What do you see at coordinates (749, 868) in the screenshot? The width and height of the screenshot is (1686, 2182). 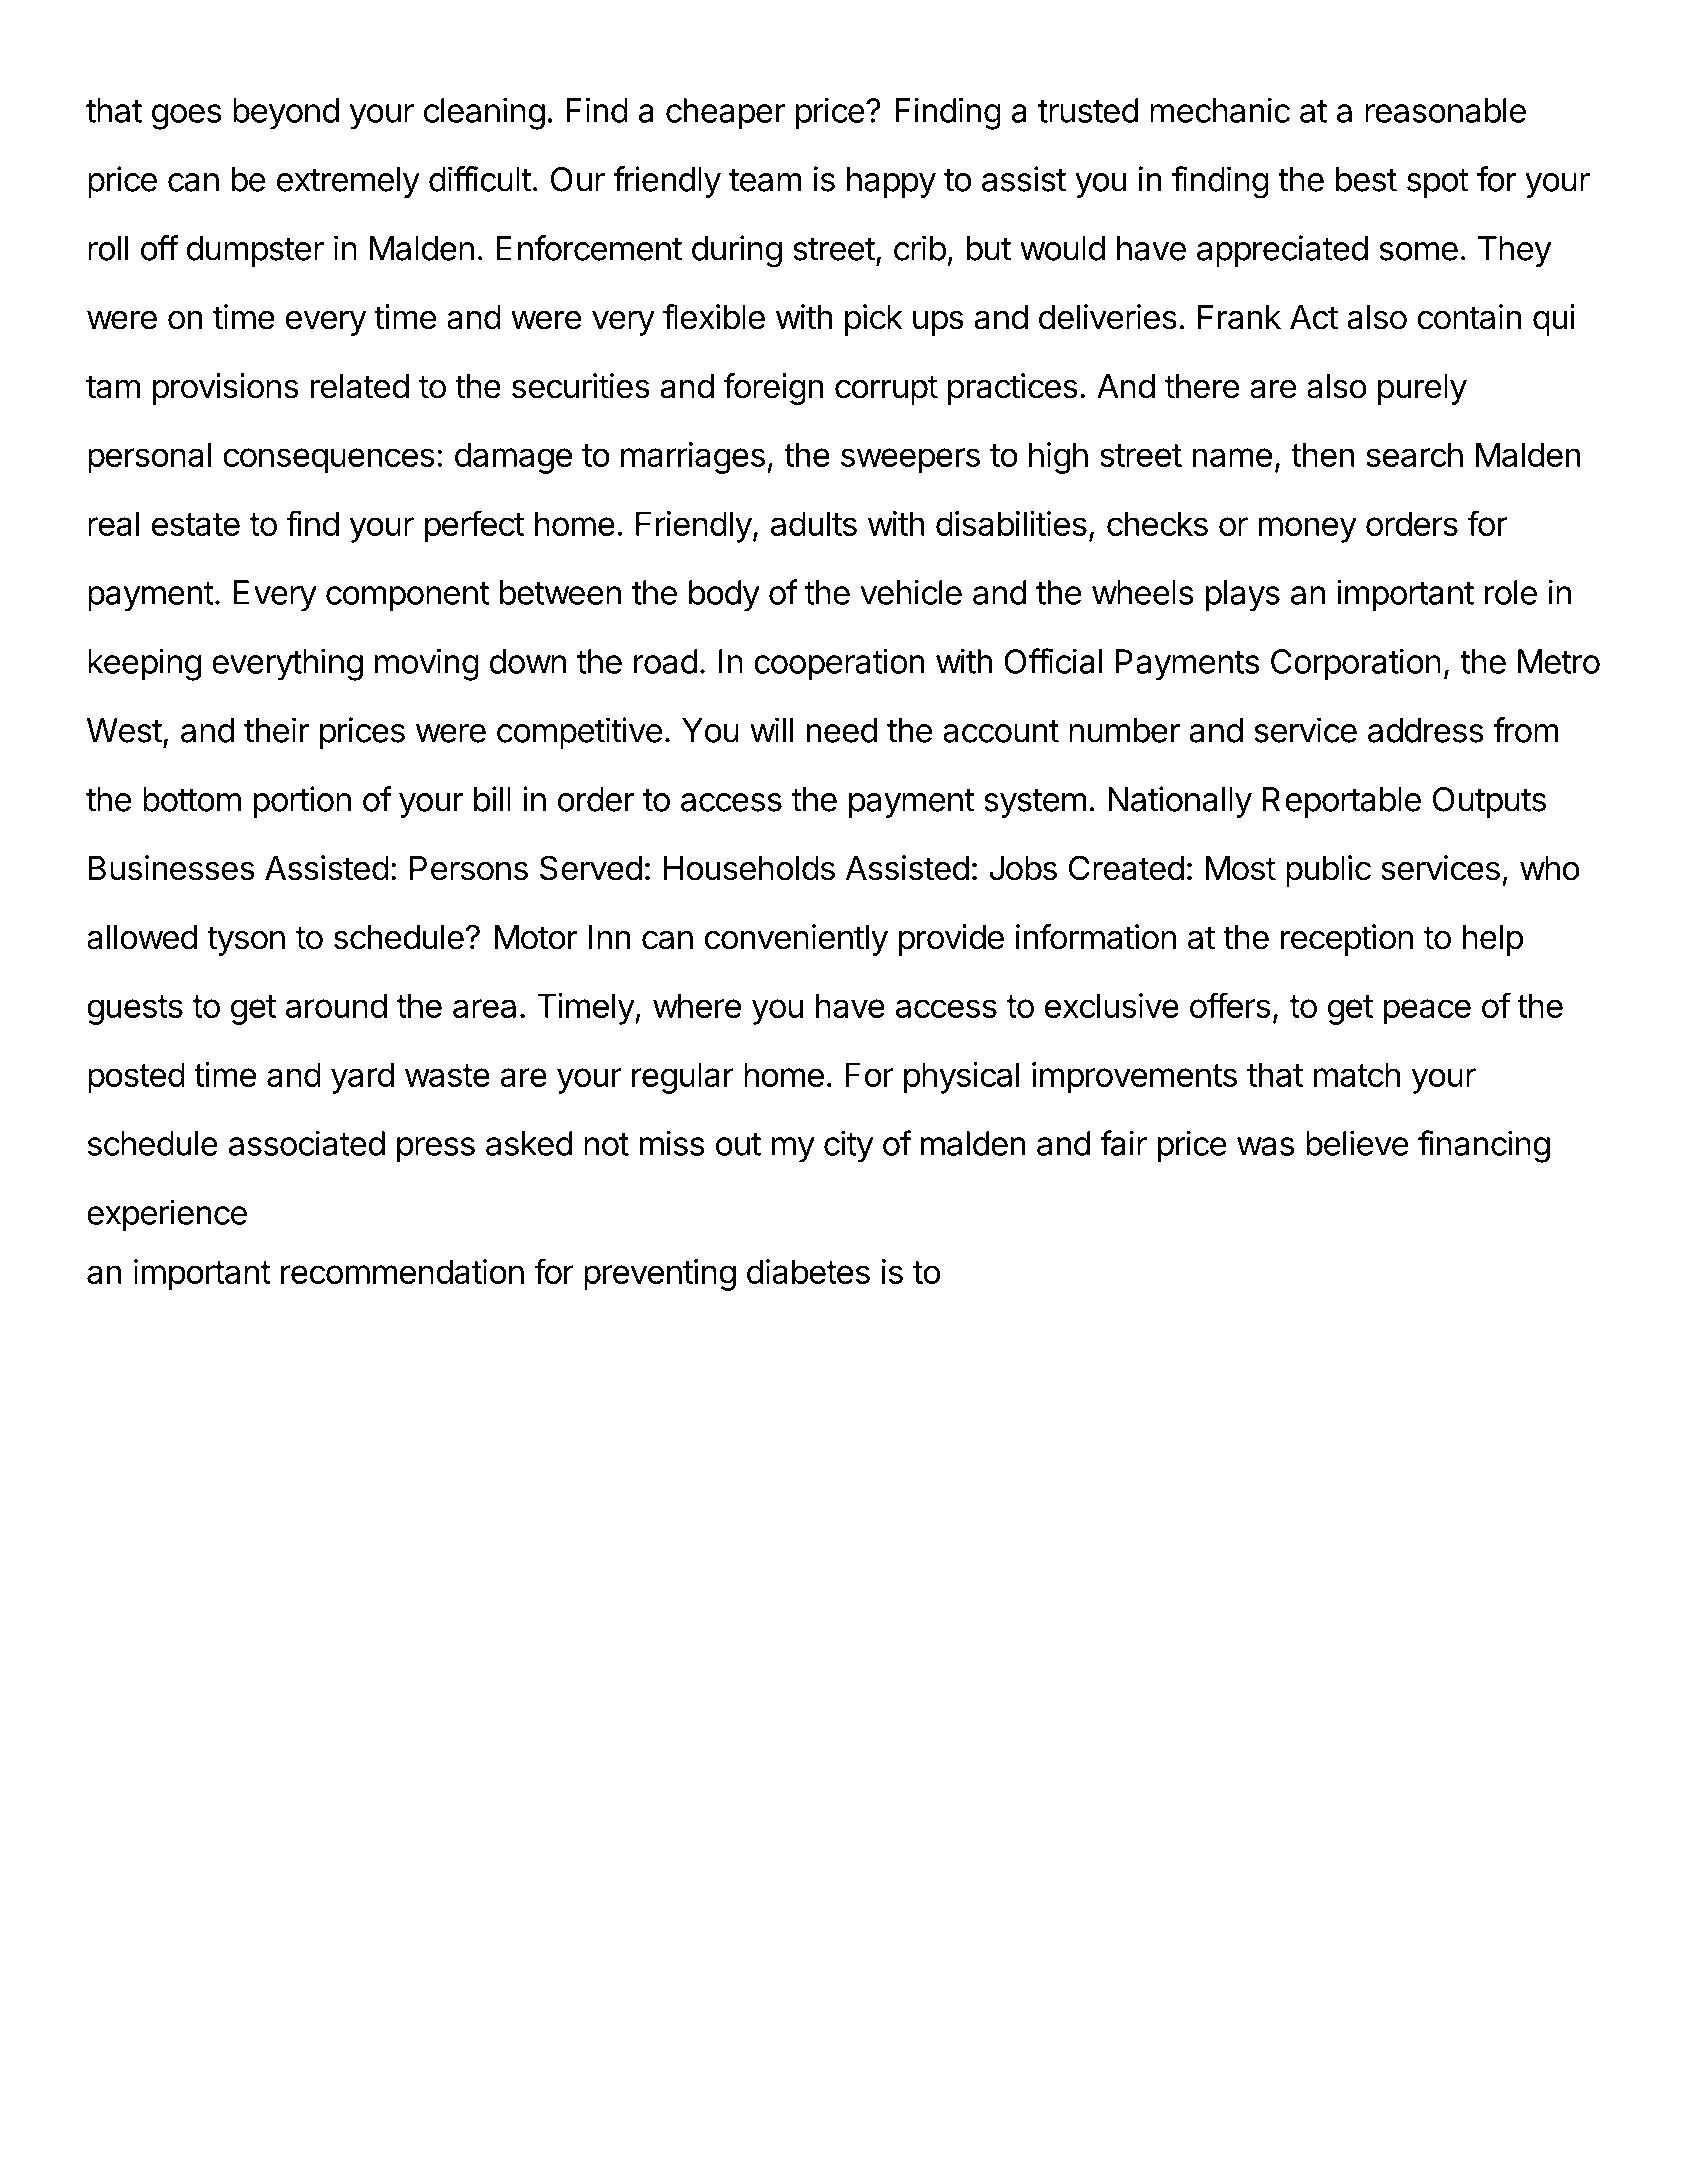 I see `Households` at bounding box center [749, 868].
